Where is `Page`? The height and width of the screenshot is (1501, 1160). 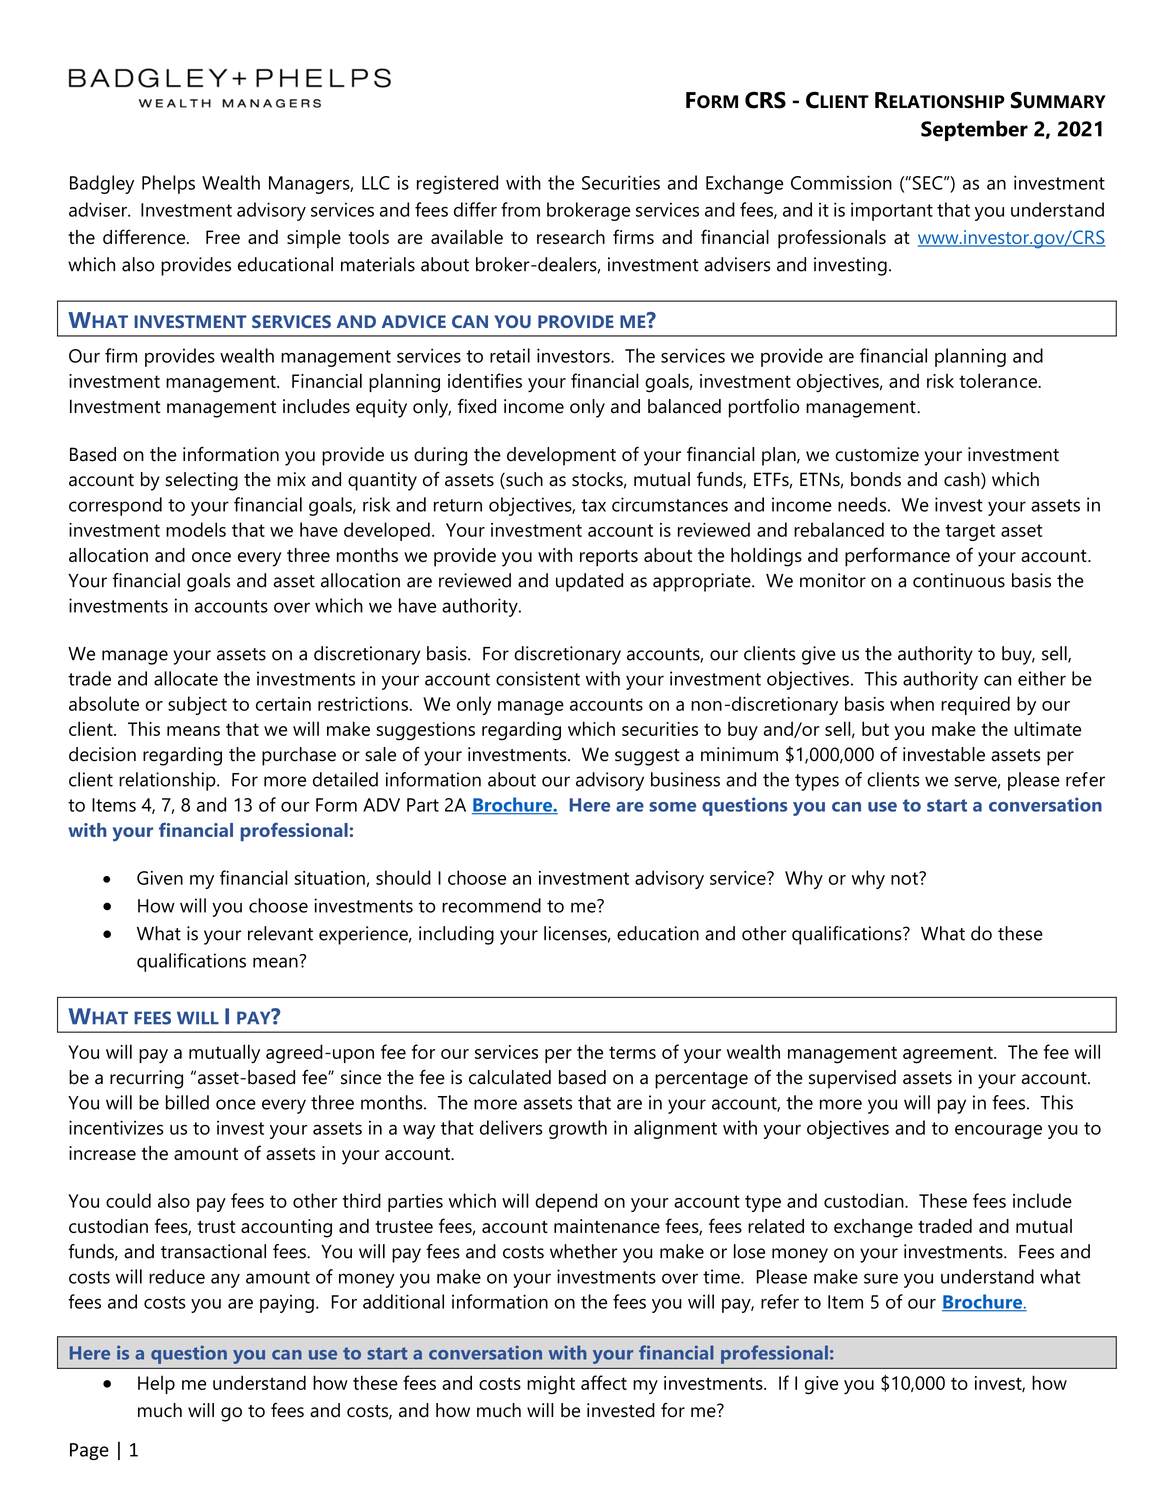
Page is located at coordinates (89, 1451).
